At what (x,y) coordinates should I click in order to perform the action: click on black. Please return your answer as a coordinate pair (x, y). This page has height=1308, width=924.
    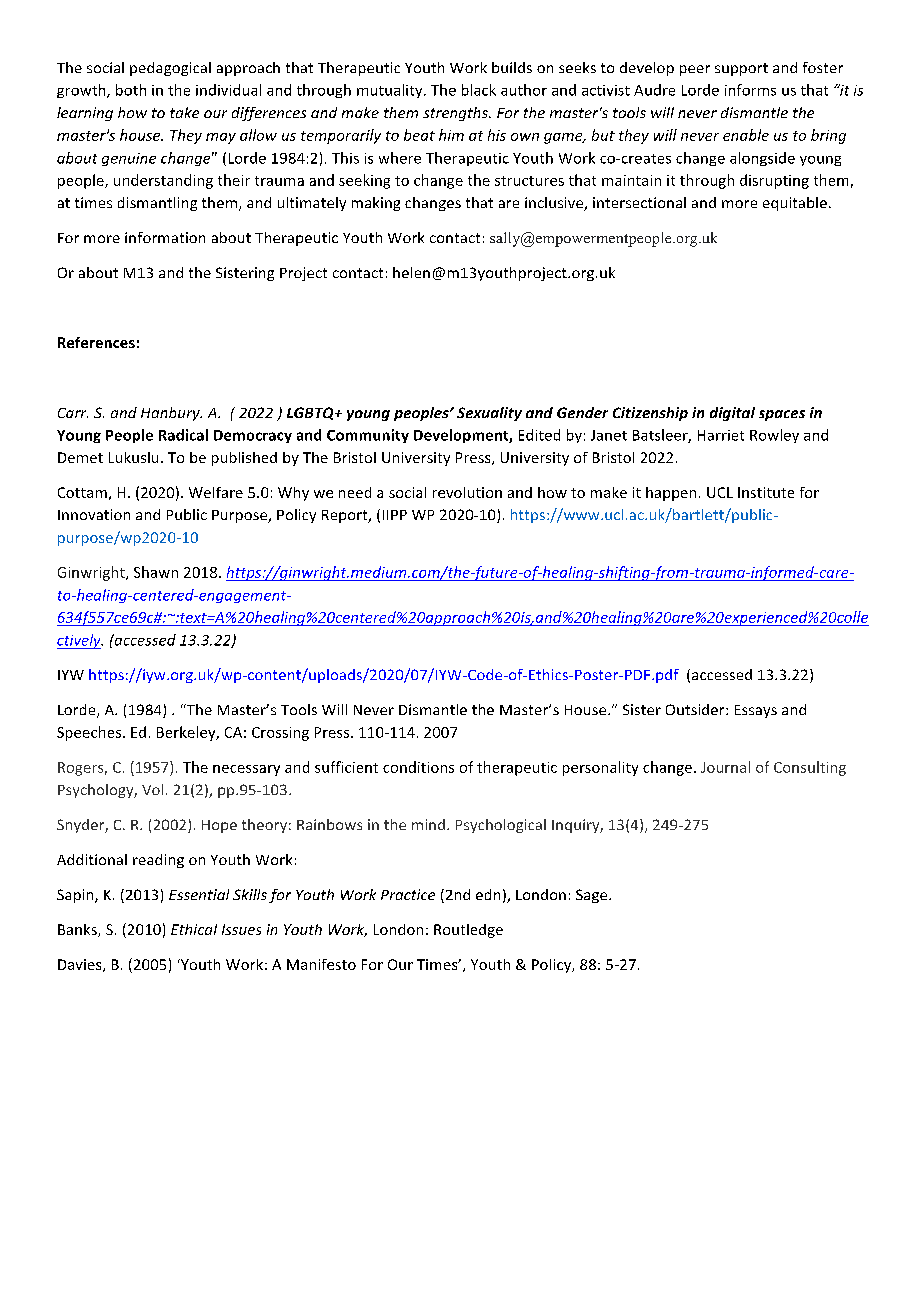
    Looking at the image, I should click on (479, 90).
